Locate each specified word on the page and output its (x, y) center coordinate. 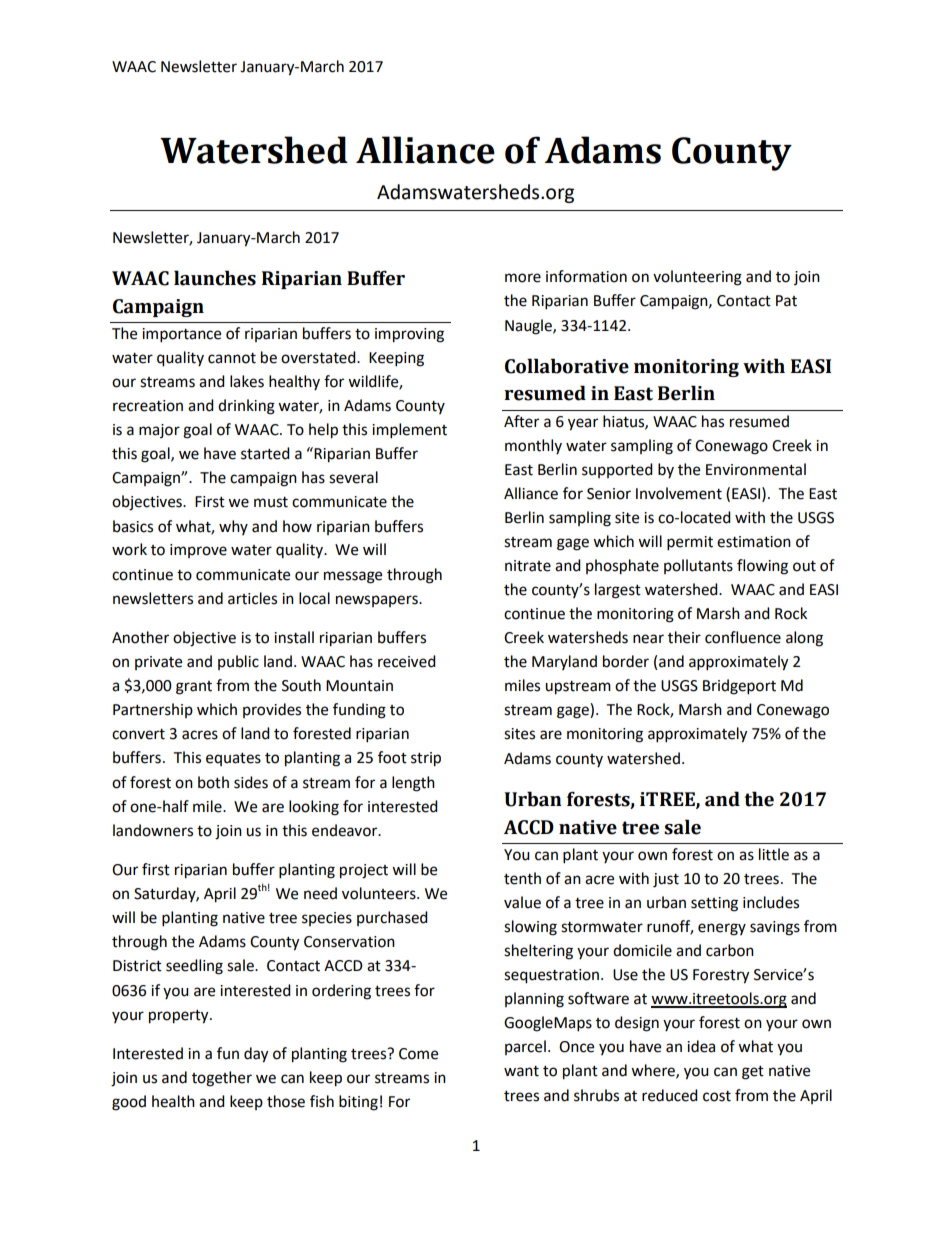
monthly (533, 446)
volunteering (697, 278)
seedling (194, 967)
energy (722, 929)
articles (252, 598)
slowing (530, 928)
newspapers (378, 601)
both (213, 782)
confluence (743, 637)
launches (215, 278)
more (523, 278)
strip (426, 759)
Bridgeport (739, 687)
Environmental (756, 469)
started (265, 453)
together (222, 1079)
